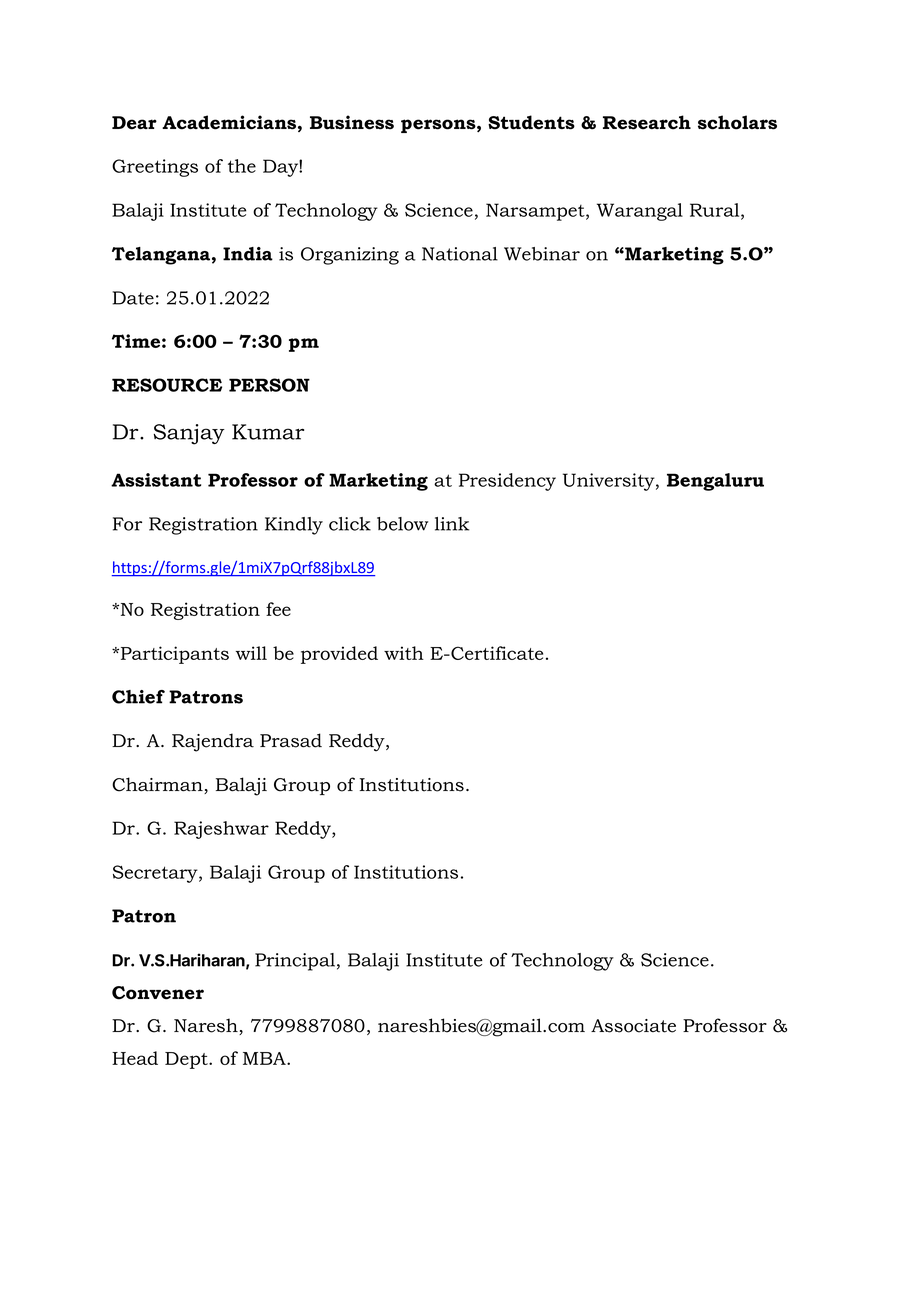 This document has width=924, height=1308. What do you see at coordinates (242, 166) in the document?
I see `the` at bounding box center [242, 166].
